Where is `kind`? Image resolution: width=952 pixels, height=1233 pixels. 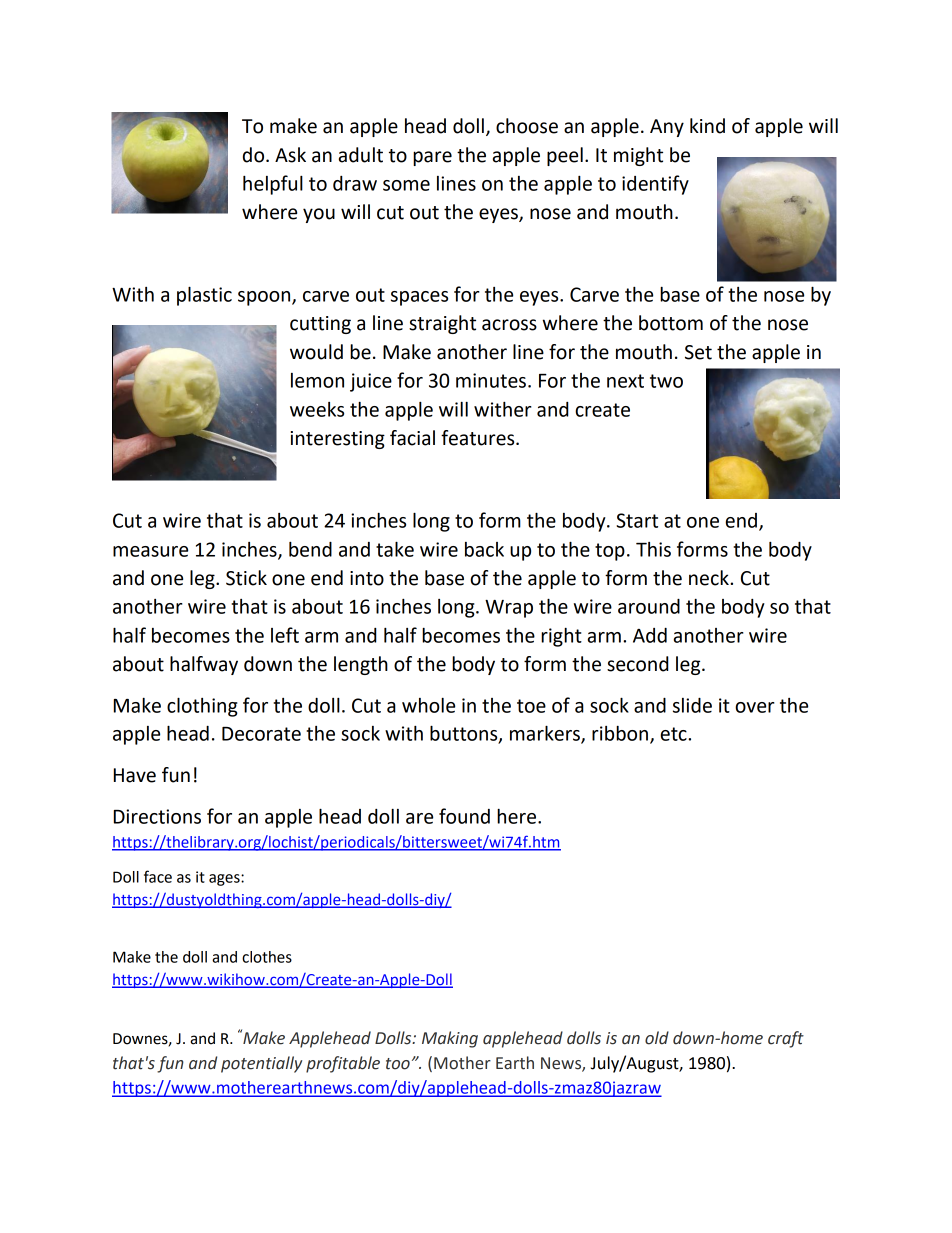
kind is located at coordinates (707, 126).
